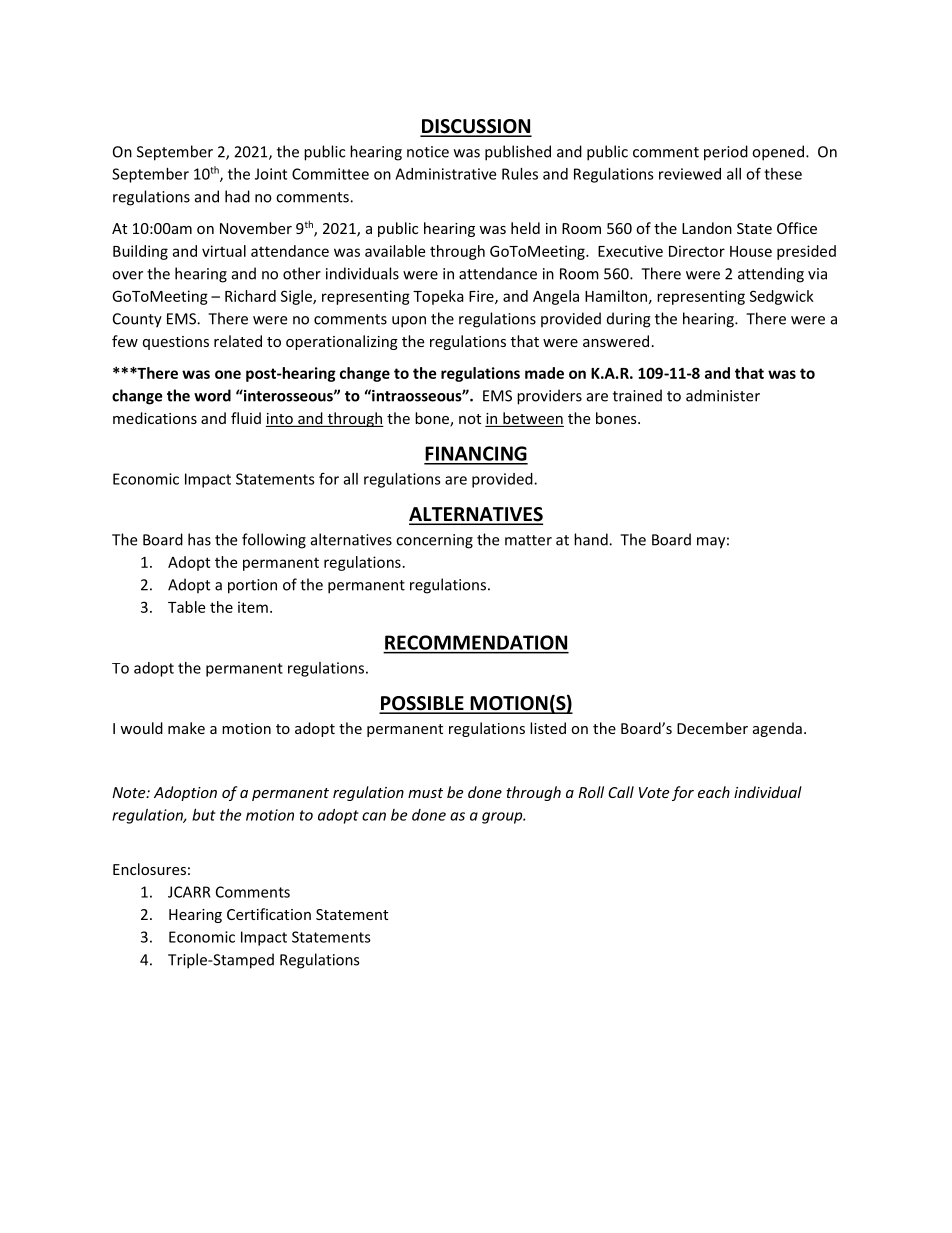 Image resolution: width=952 pixels, height=1233 pixels. I want to click on has, so click(199, 539).
